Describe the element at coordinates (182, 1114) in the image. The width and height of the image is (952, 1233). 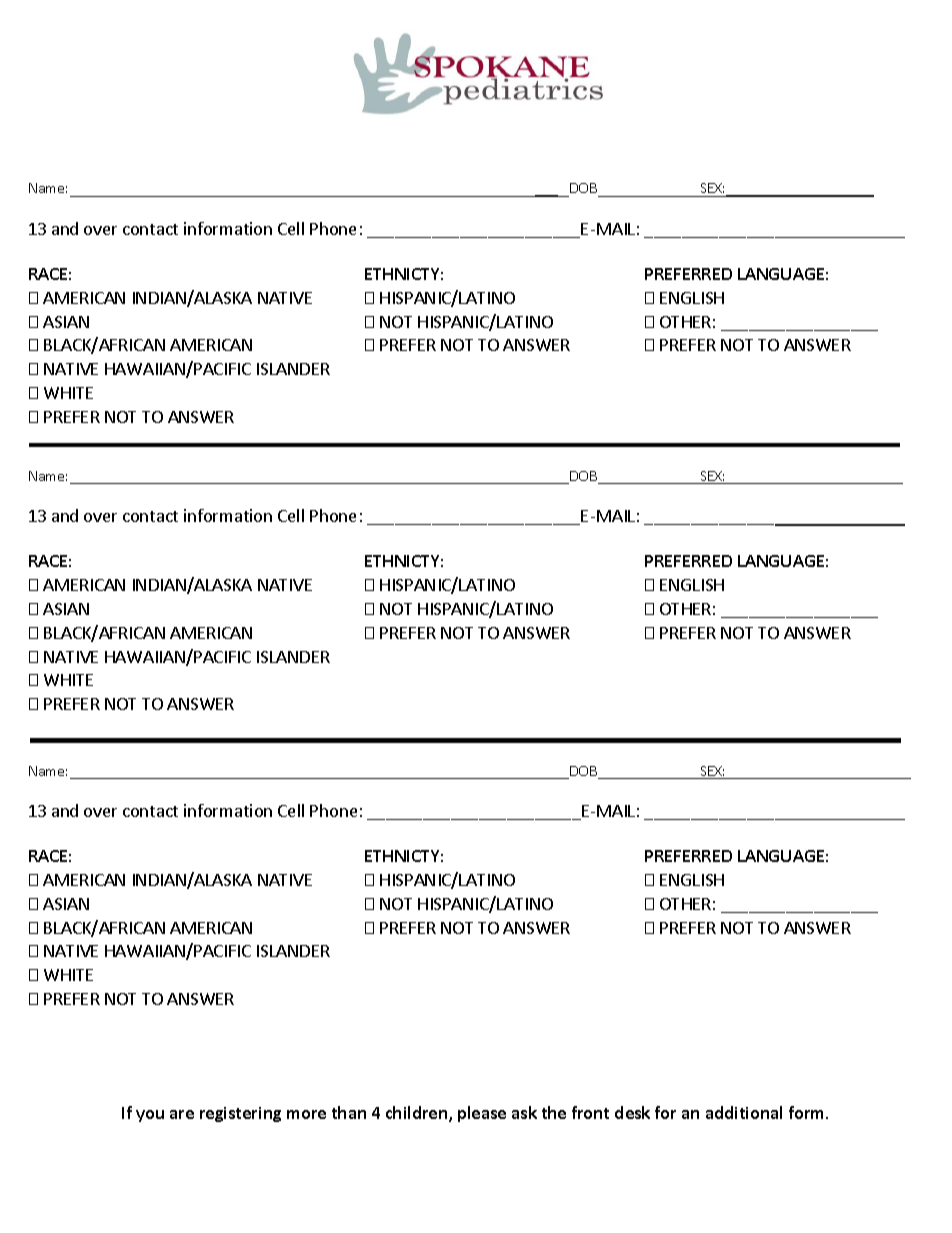
I see `are` at that location.
